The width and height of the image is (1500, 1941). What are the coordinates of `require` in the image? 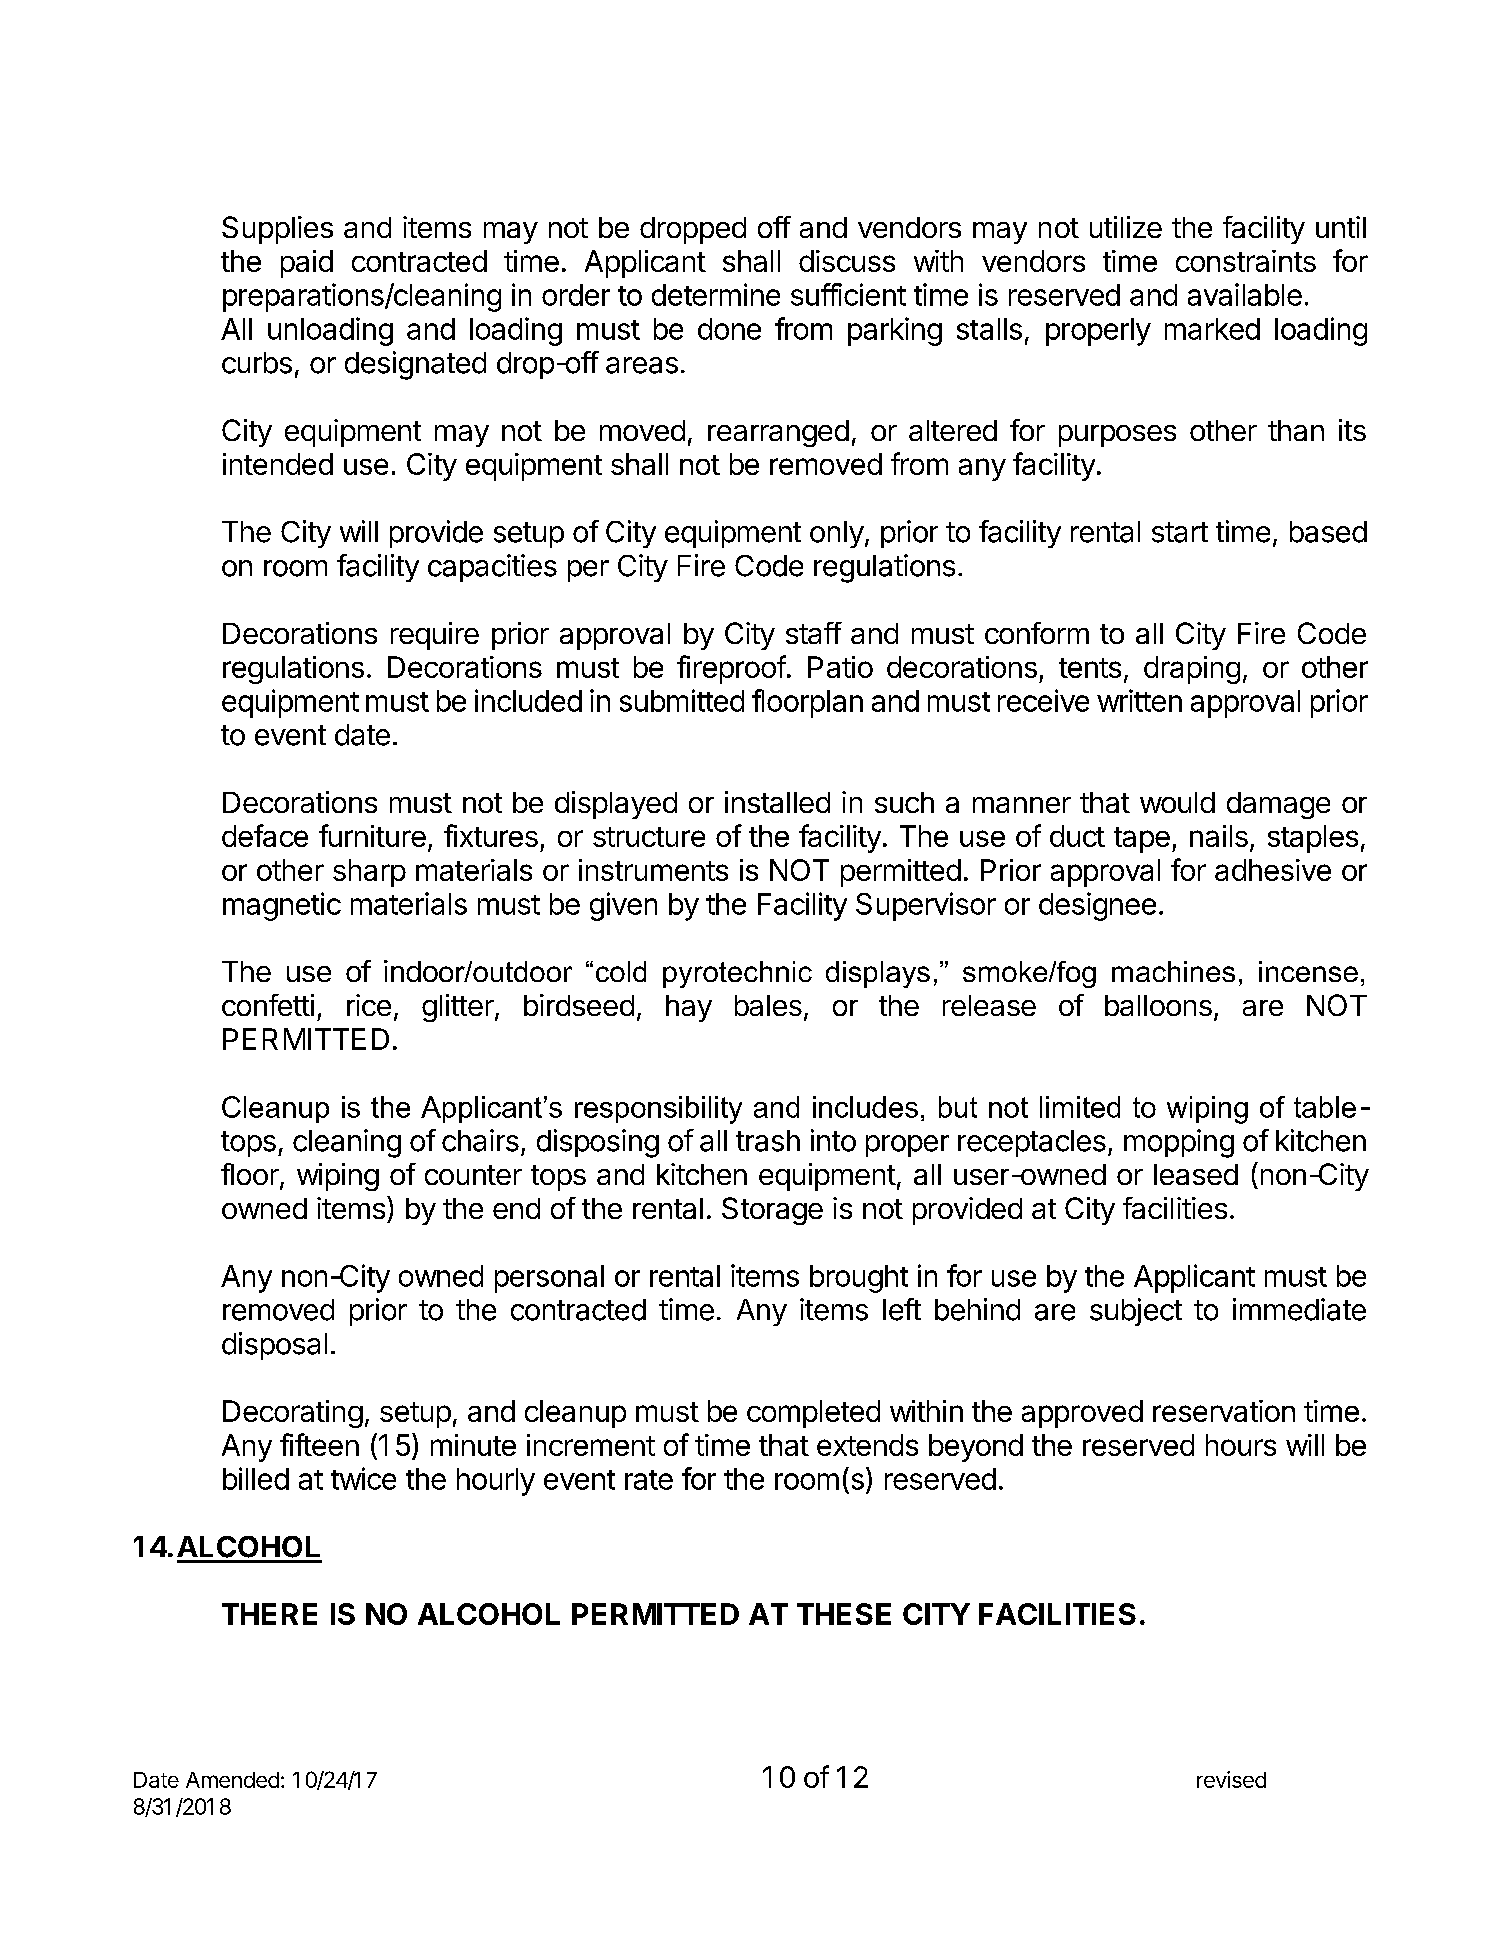 It's located at (435, 636).
